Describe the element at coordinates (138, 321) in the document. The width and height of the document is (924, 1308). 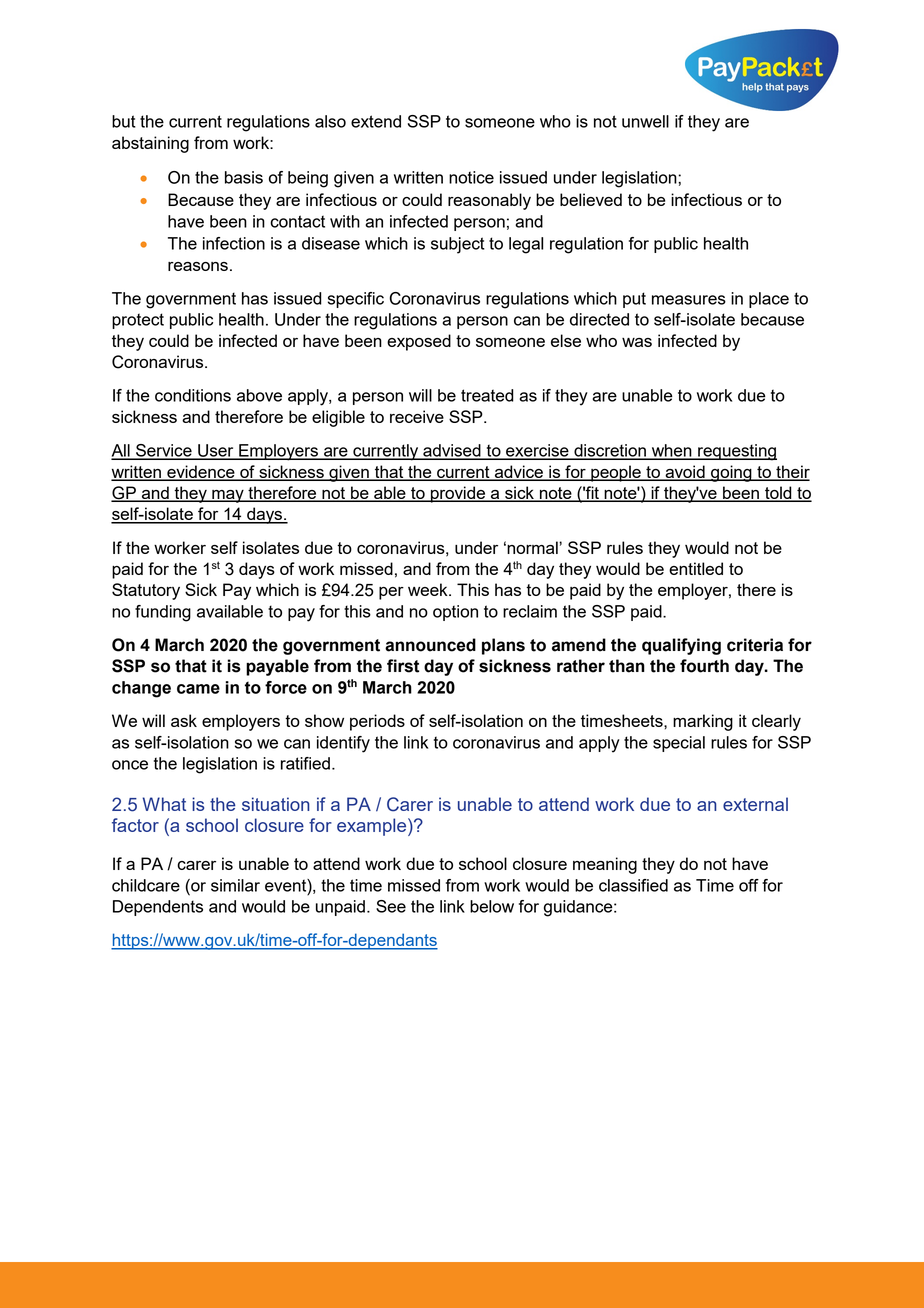
I see `protect` at that location.
